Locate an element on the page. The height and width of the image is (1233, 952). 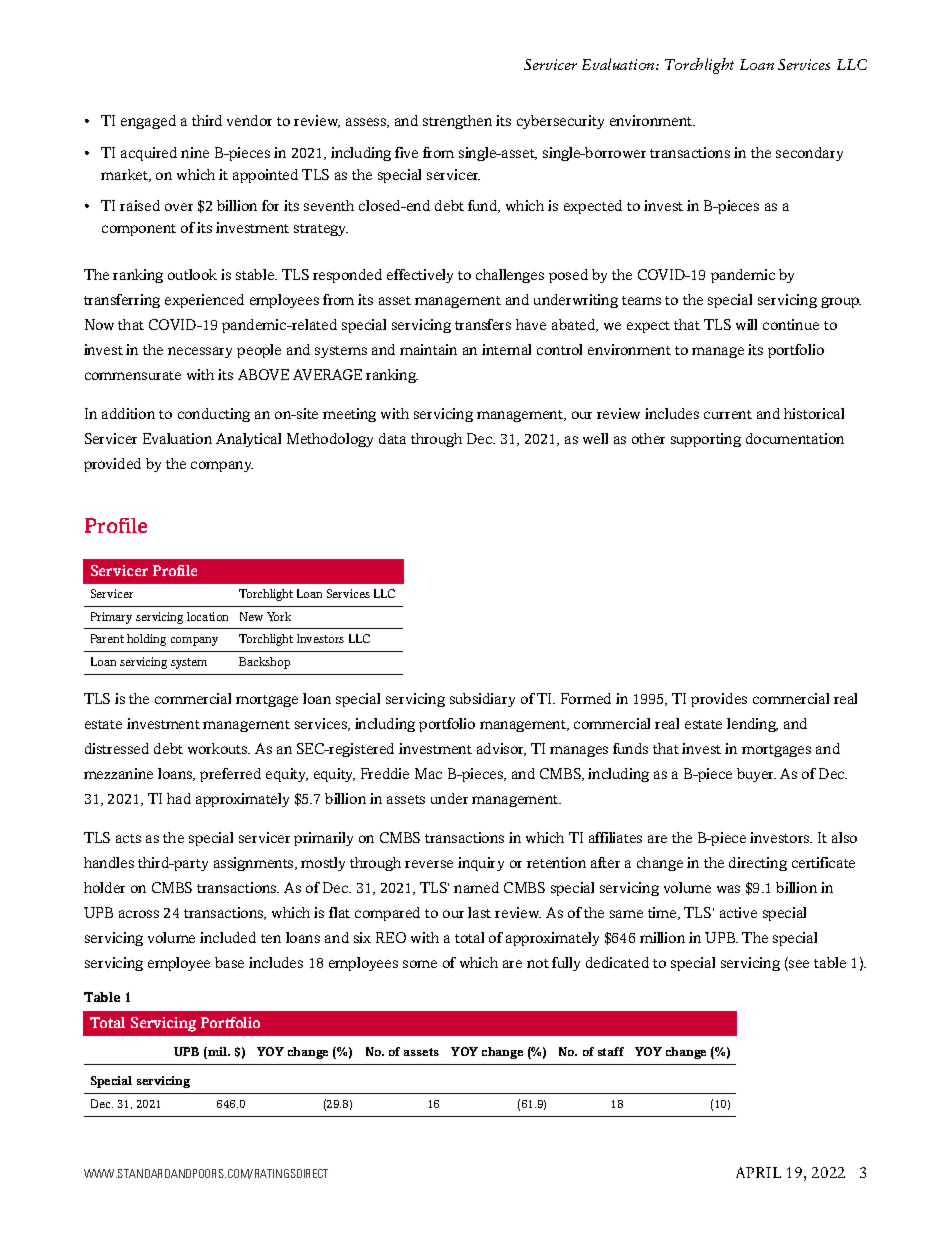
holding is located at coordinates (146, 640).
